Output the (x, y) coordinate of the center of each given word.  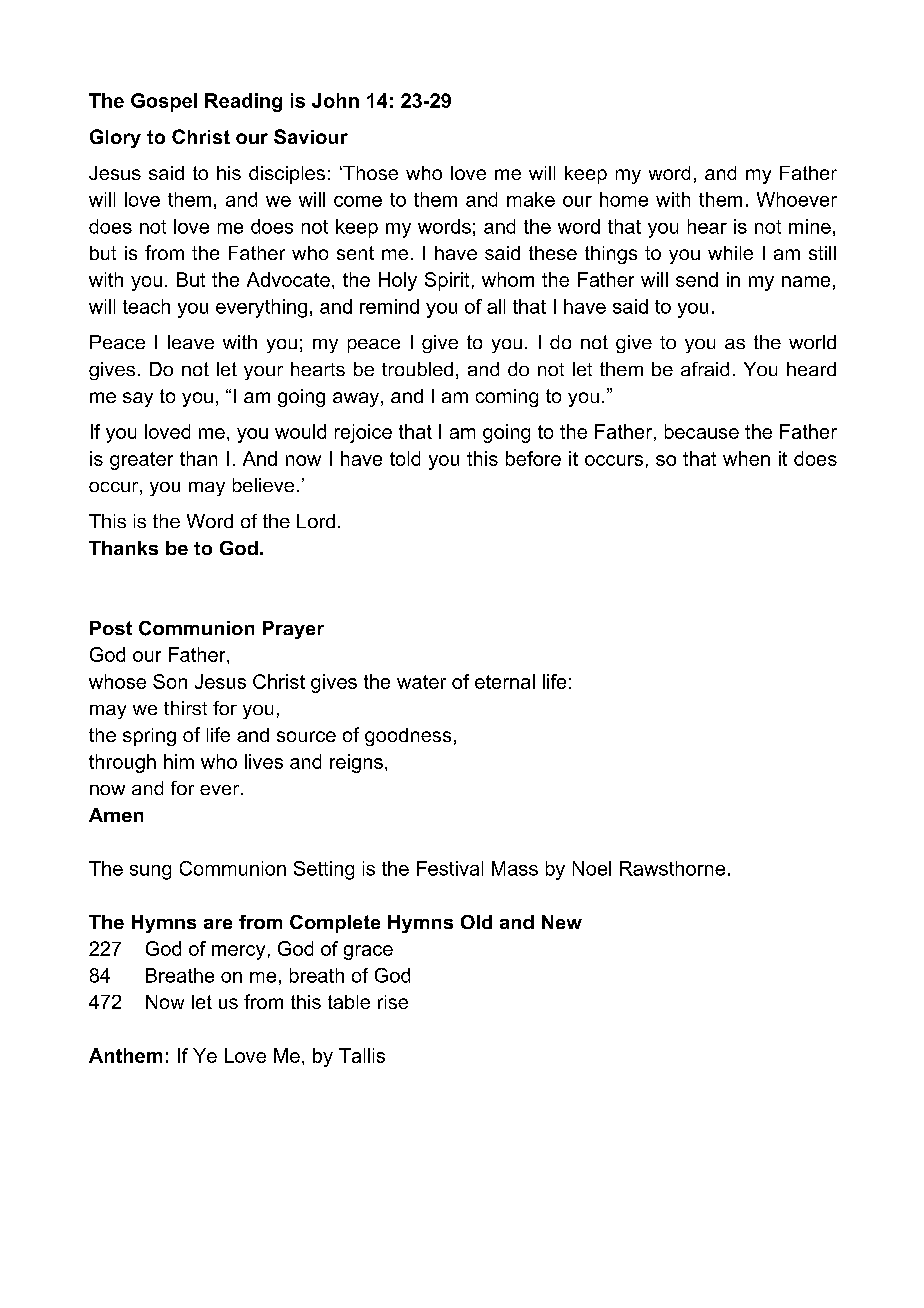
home (624, 199)
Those (369, 173)
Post (111, 628)
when (746, 458)
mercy (238, 952)
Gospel (164, 102)
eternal (505, 681)
